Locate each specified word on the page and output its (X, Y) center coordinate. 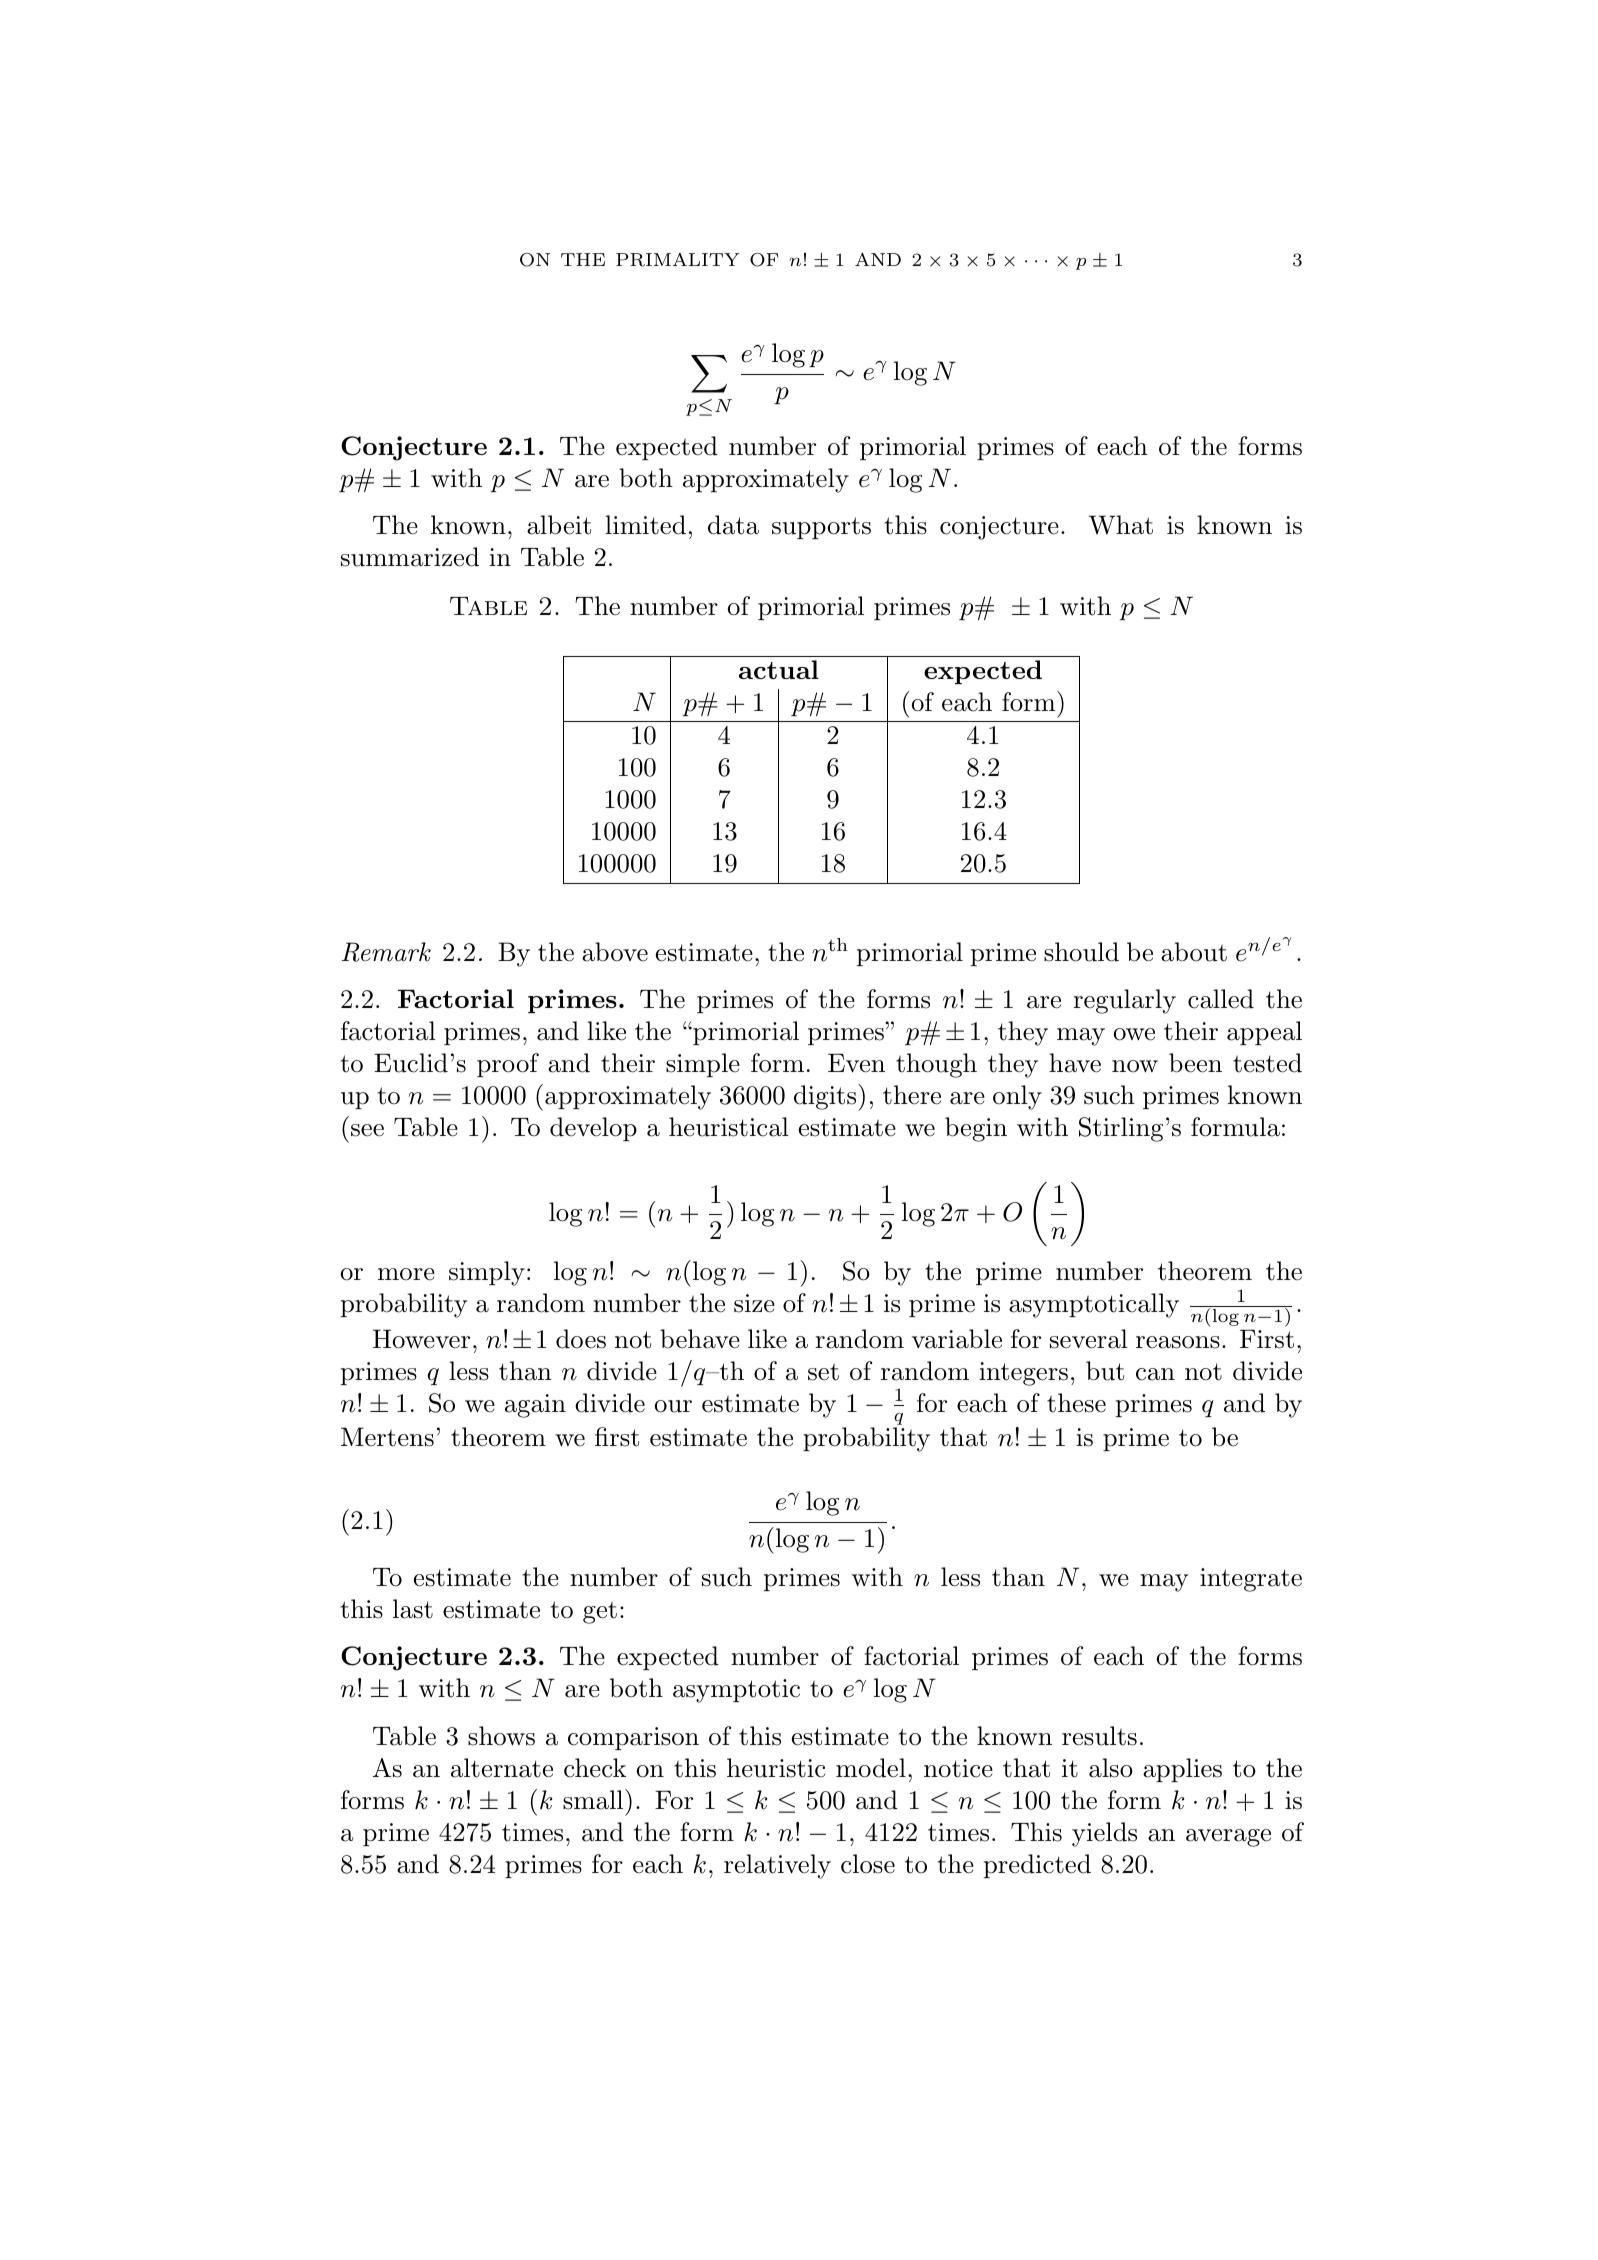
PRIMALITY (678, 260)
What (1121, 525)
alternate (502, 1768)
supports (821, 528)
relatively (777, 1866)
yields (1104, 1834)
